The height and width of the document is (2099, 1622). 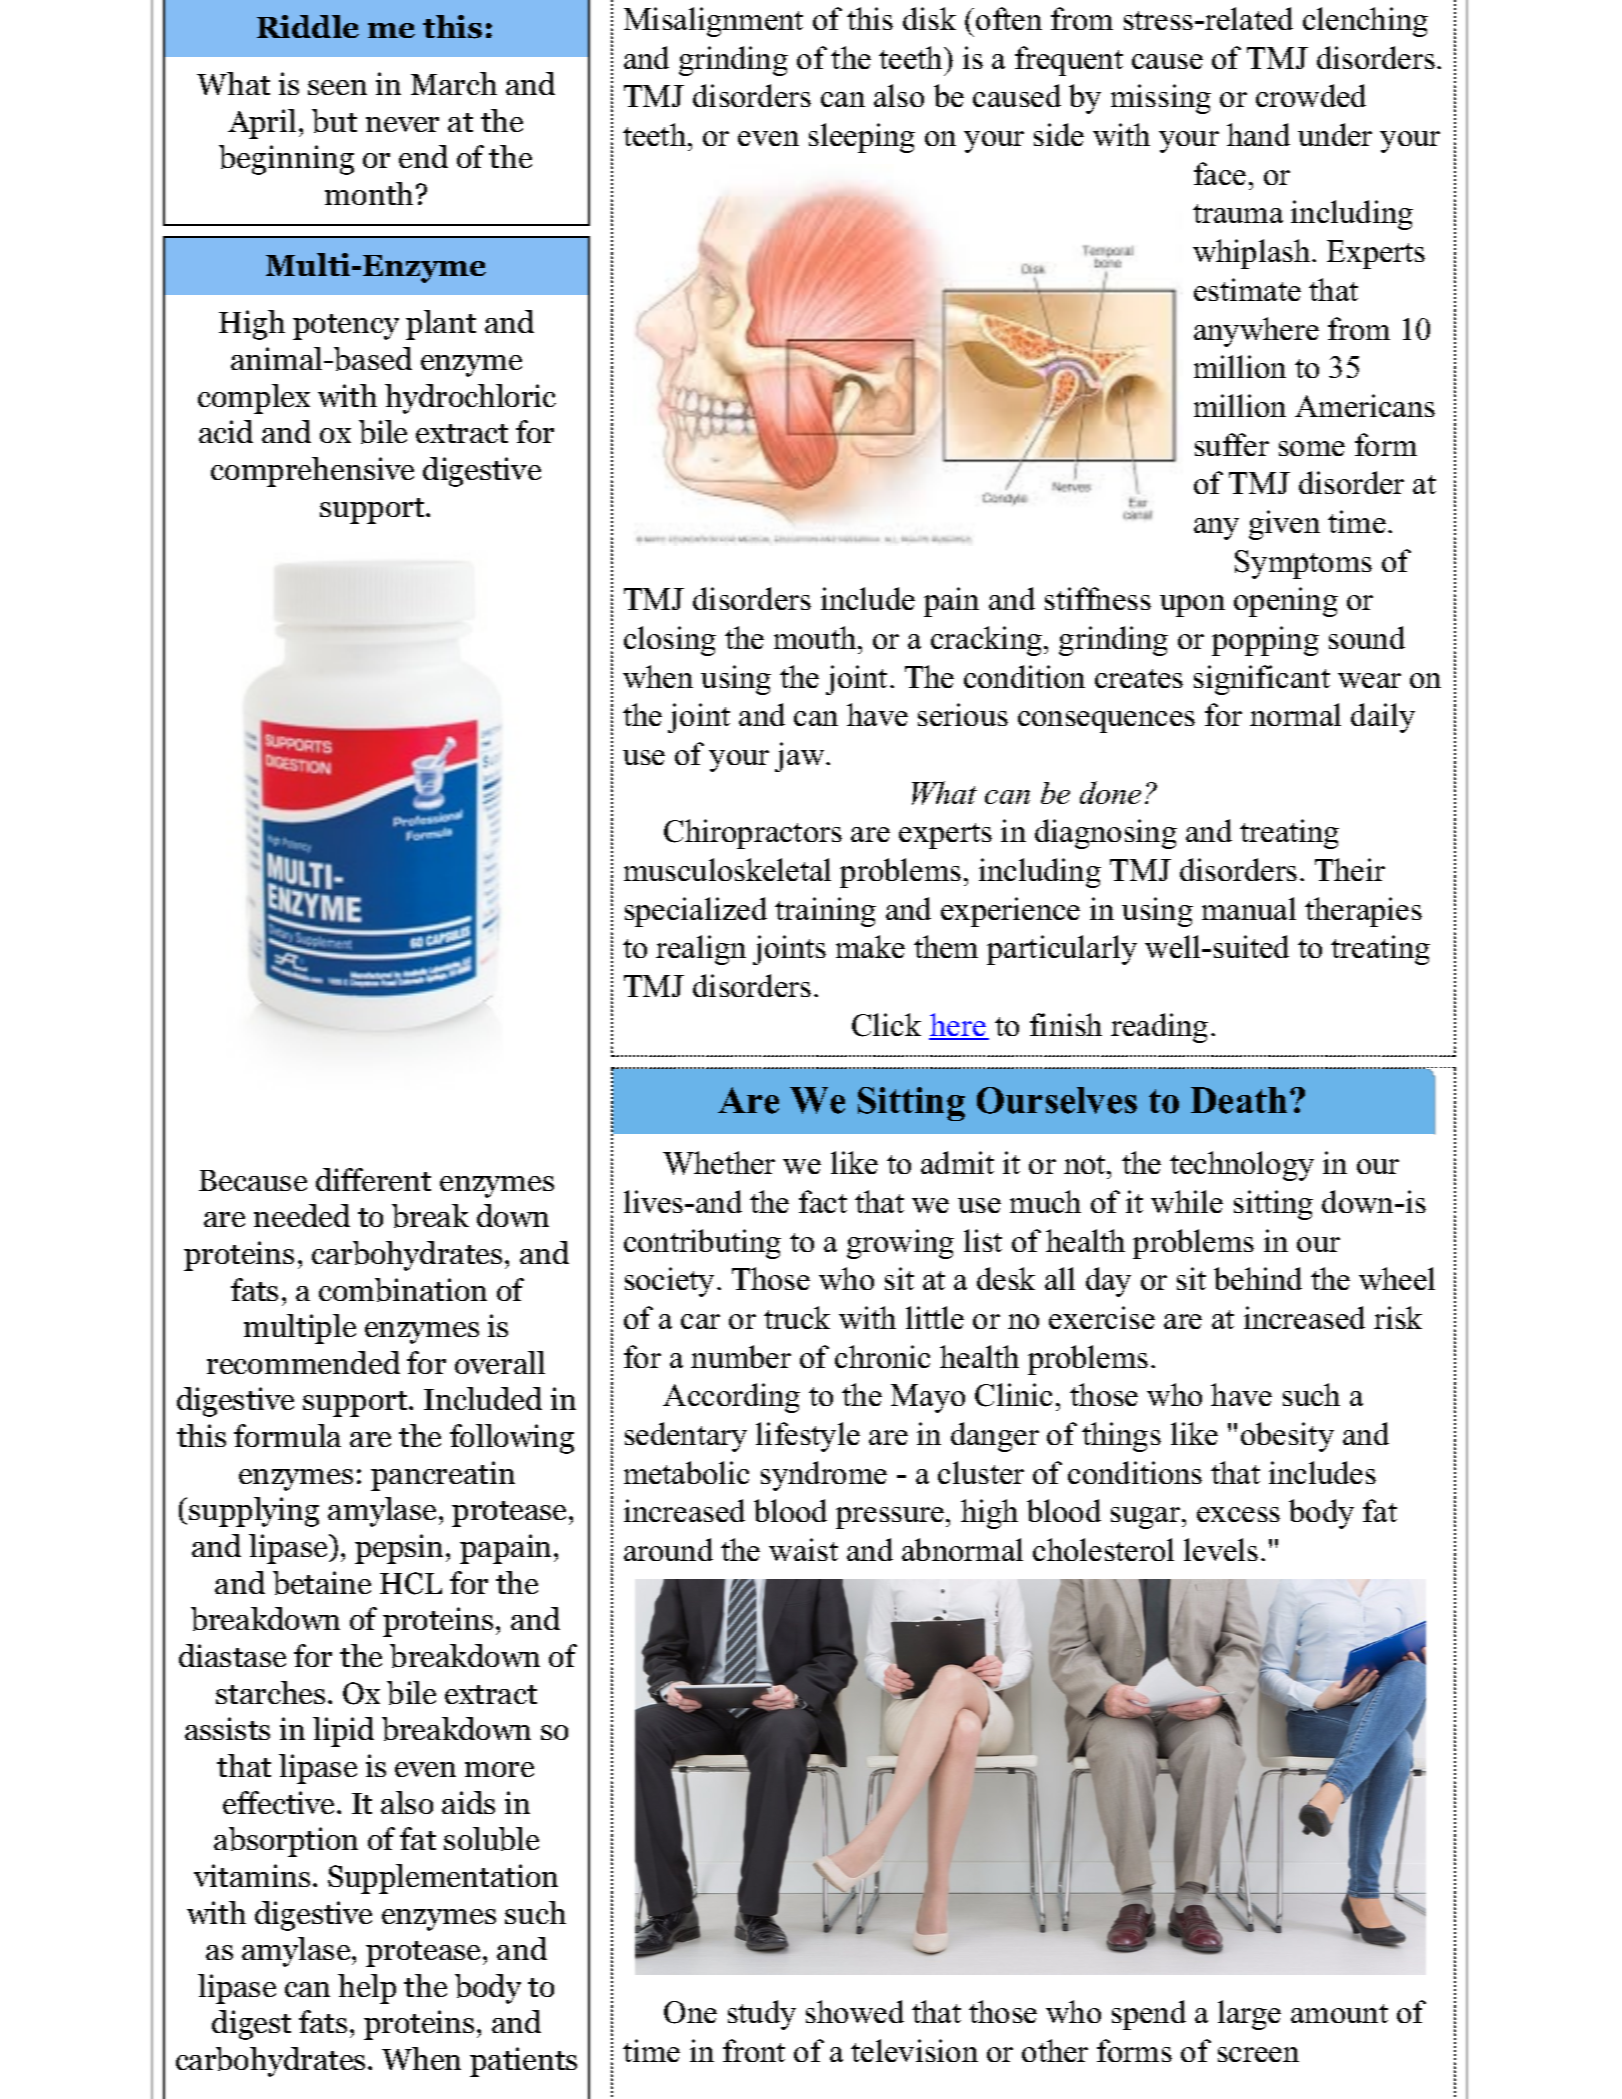 I want to click on Chiropractors, so click(x=753, y=834).
